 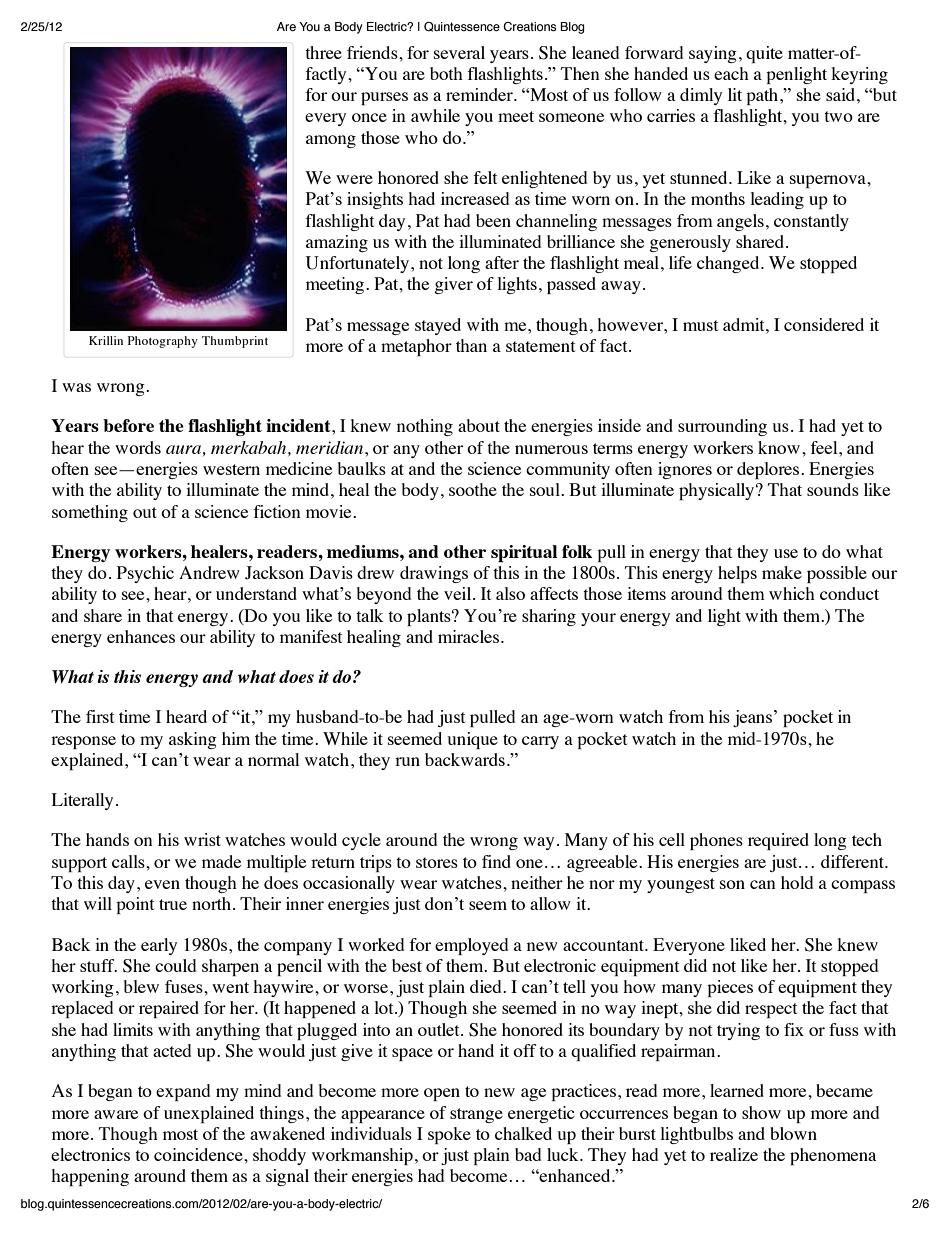 What do you see at coordinates (763, 96) in the screenshot?
I see `path` at bounding box center [763, 96].
